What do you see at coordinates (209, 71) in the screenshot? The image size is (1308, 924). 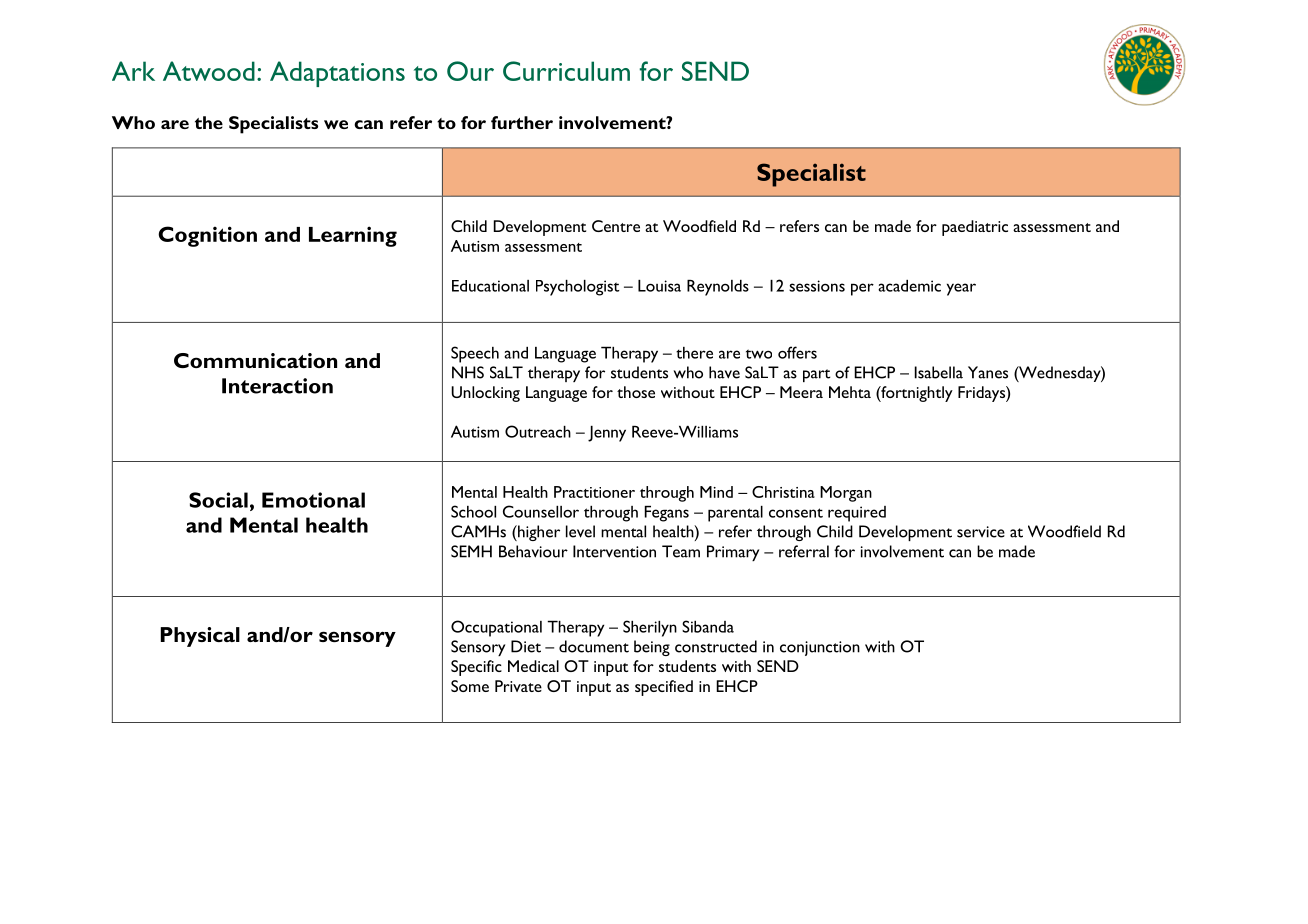 I see `Atwood` at bounding box center [209, 71].
